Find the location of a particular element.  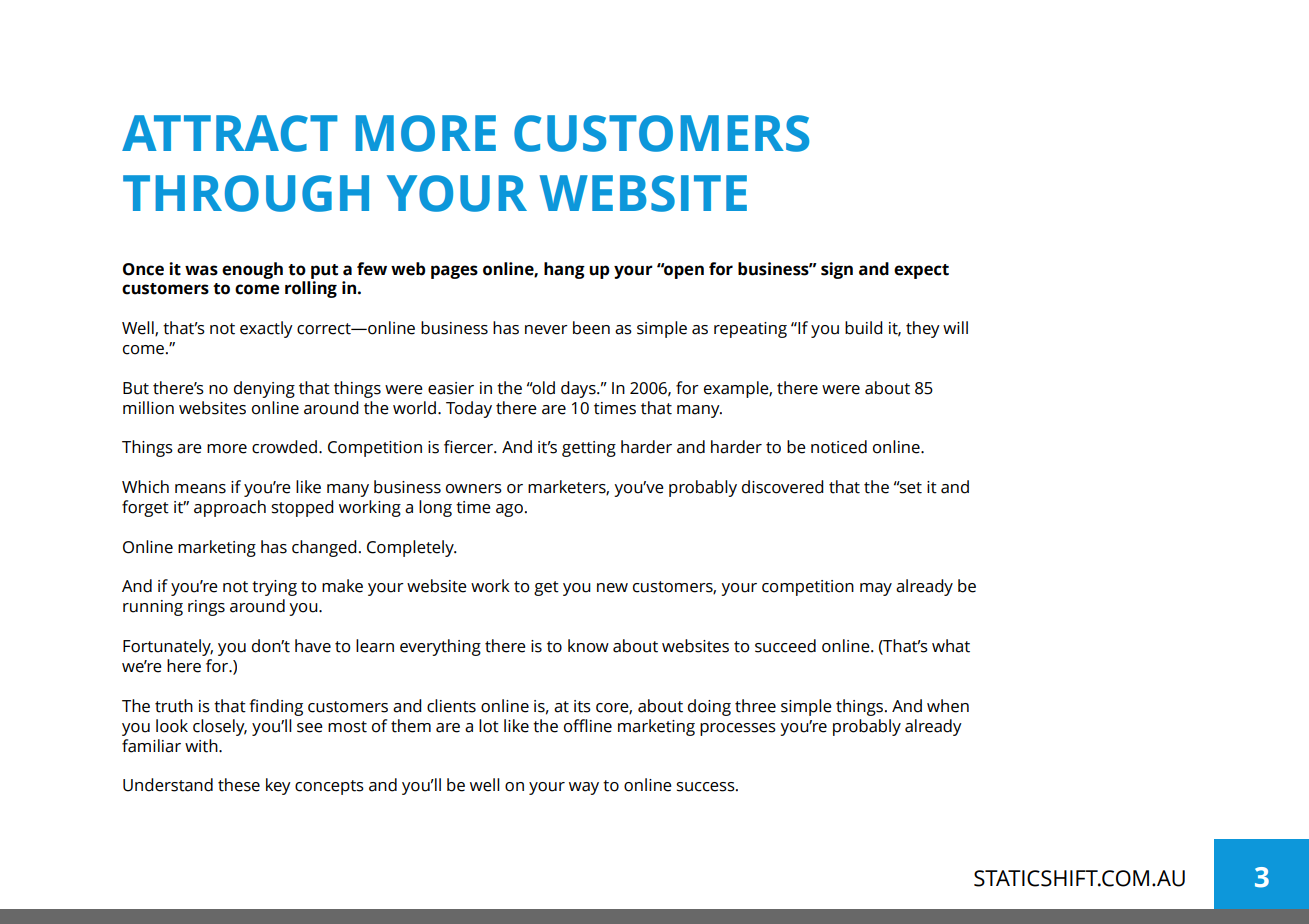

exactly is located at coordinates (266, 329).
